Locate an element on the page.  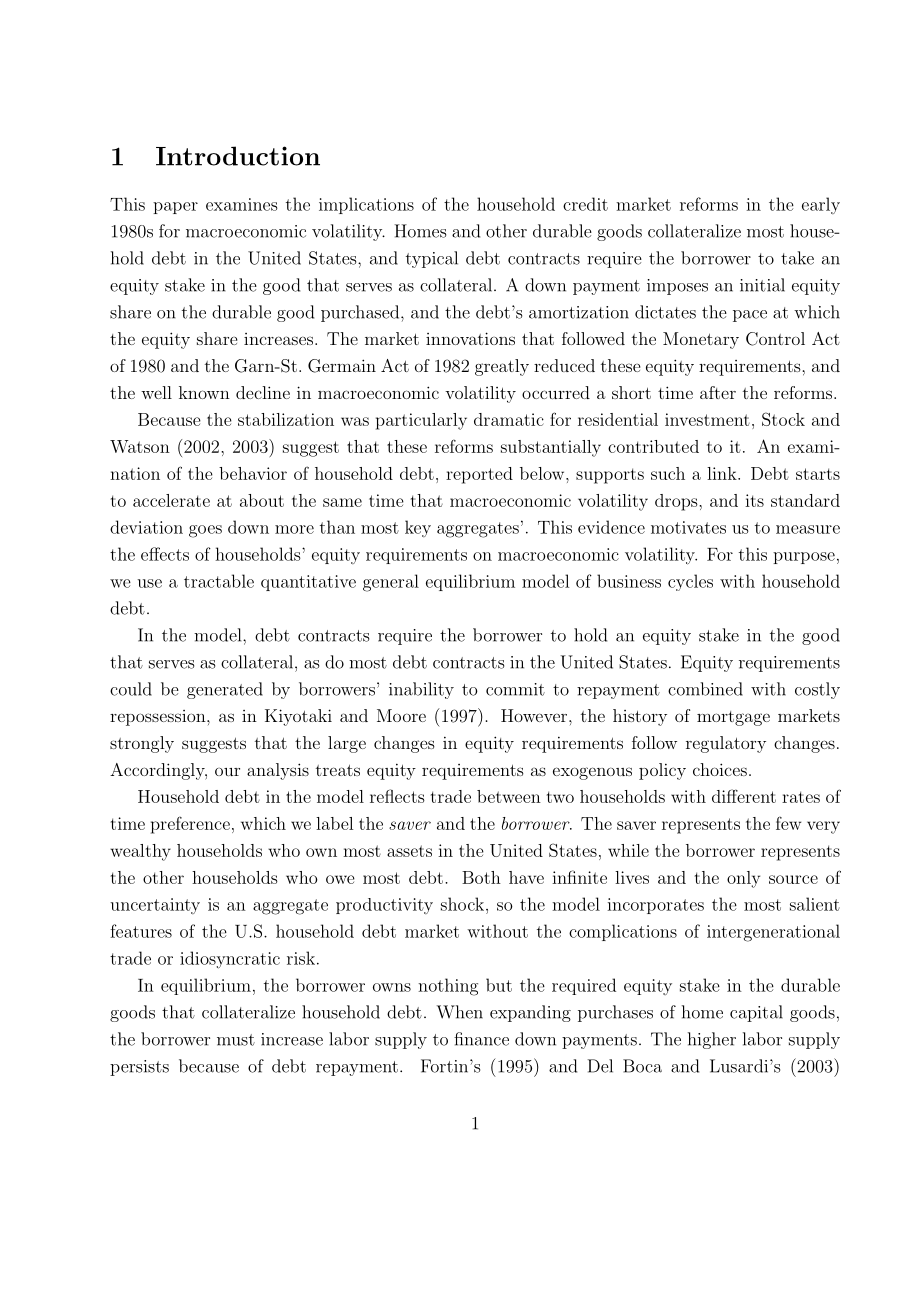
generated is located at coordinates (225, 690).
